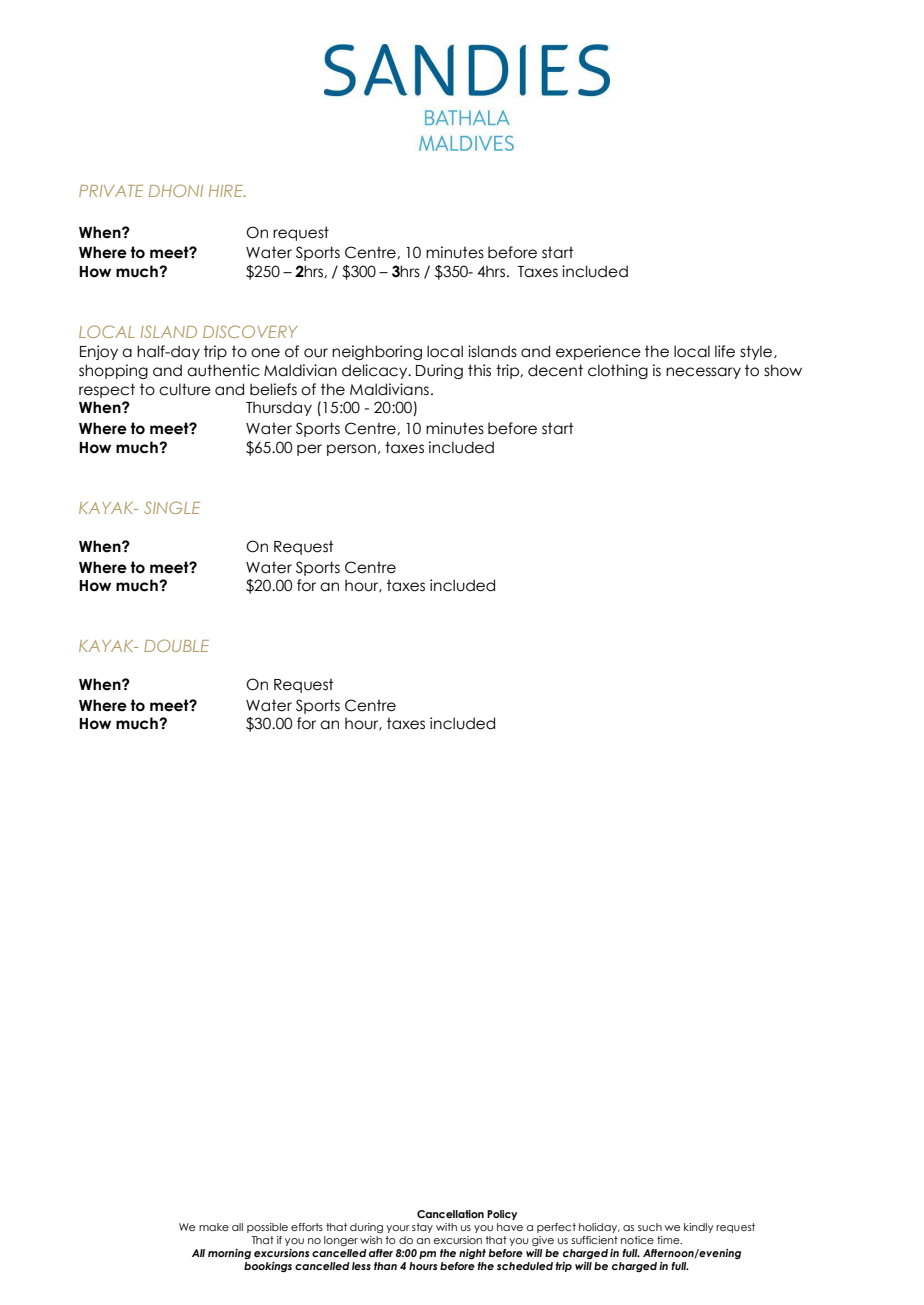 This screenshot has height=1305, width=924. What do you see at coordinates (698, 1228) in the screenshot?
I see `kindly` at bounding box center [698, 1228].
